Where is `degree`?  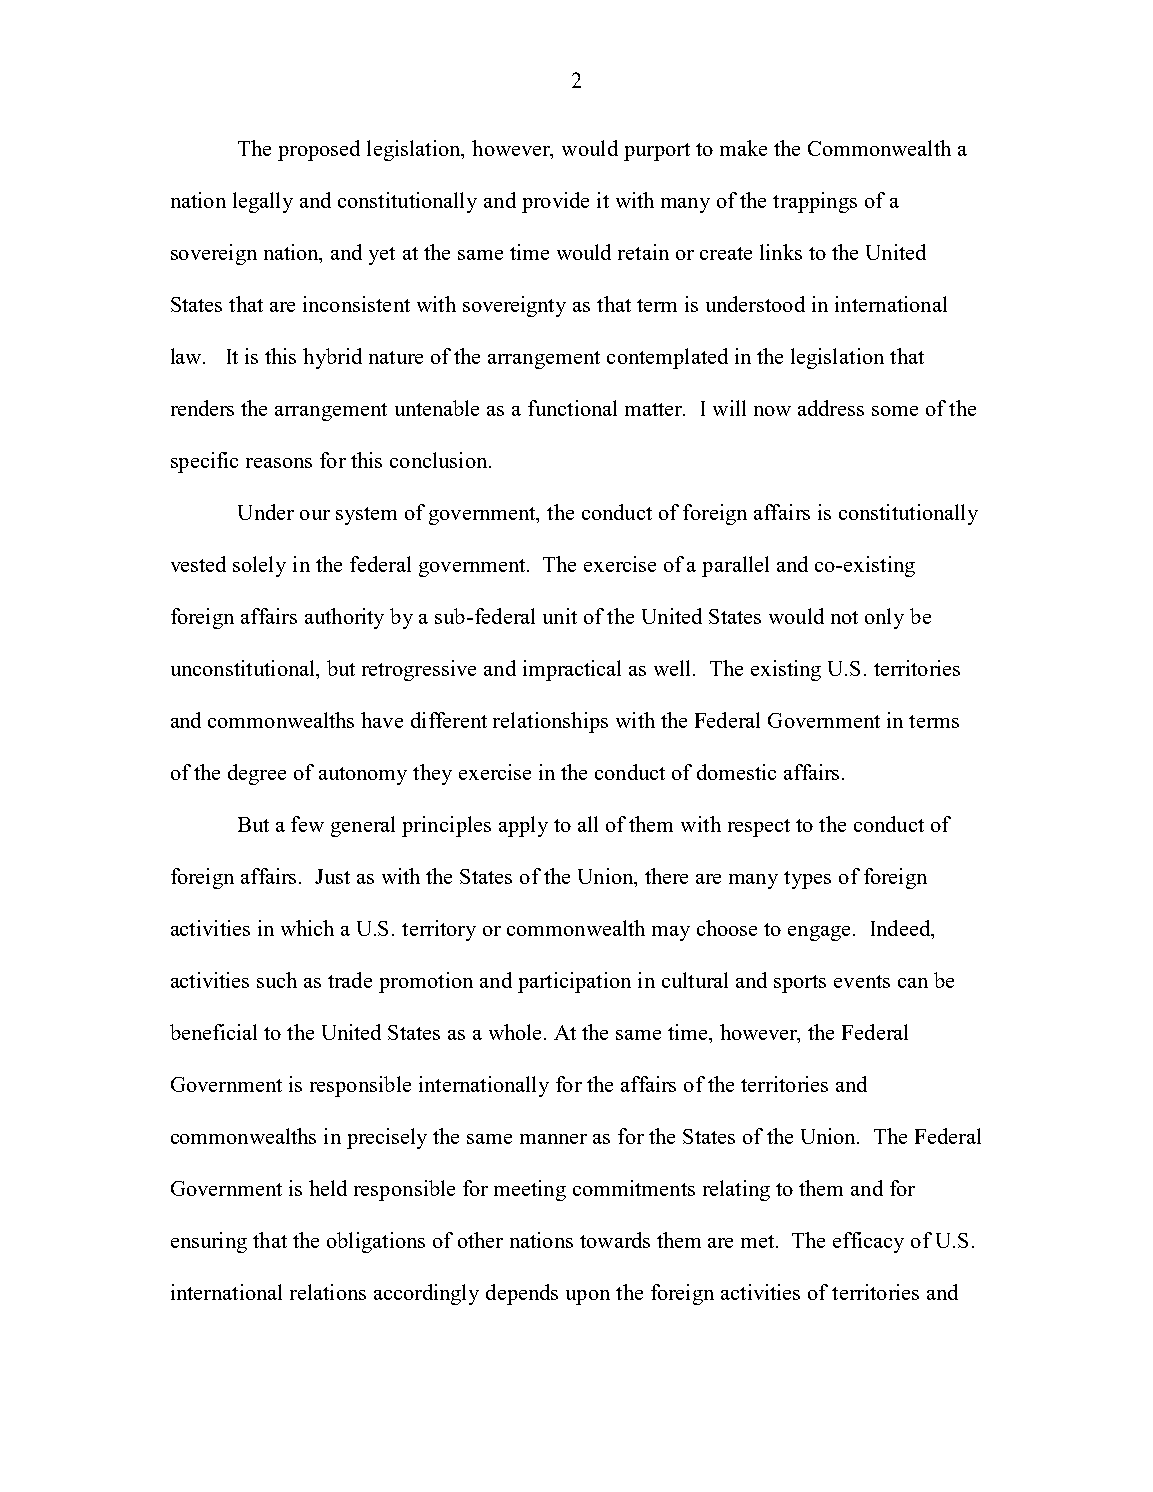
degree is located at coordinates (257, 774).
